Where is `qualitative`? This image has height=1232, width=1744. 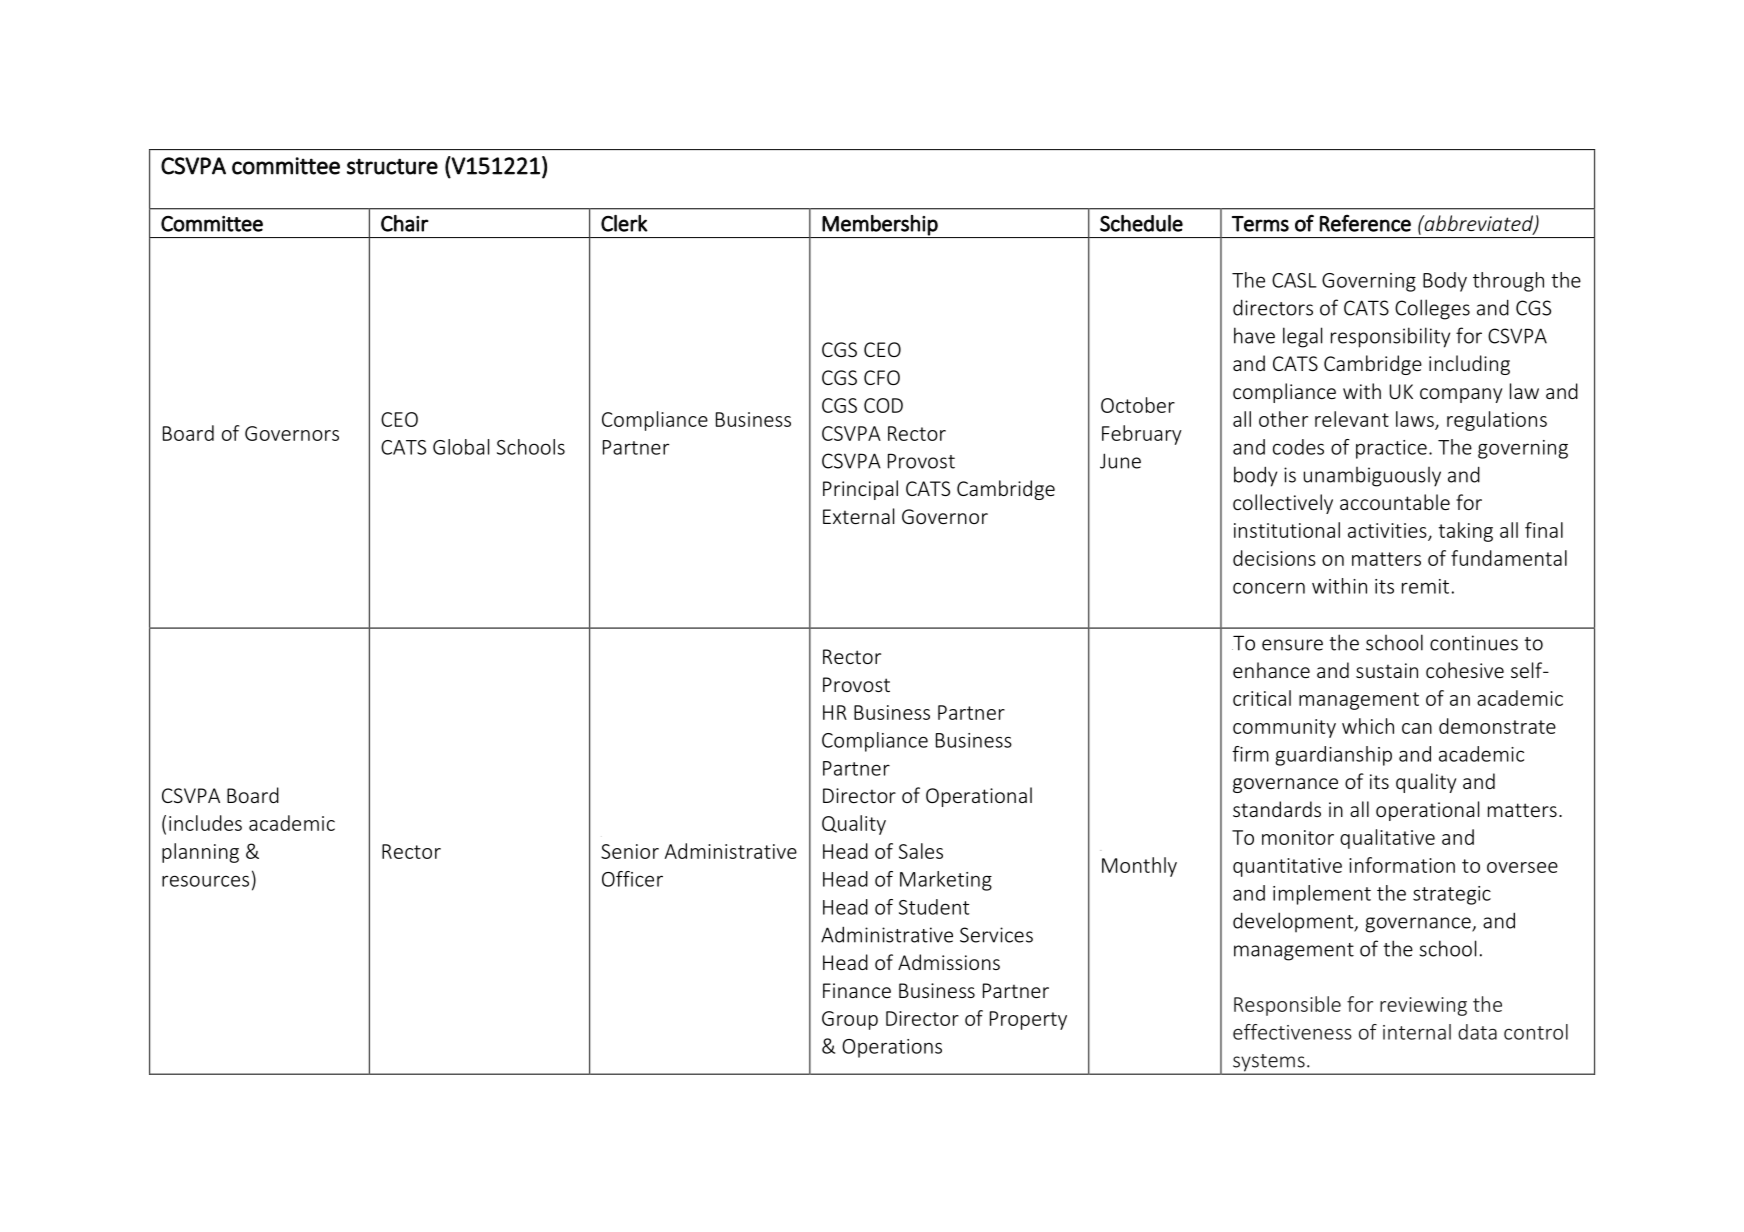 qualitative is located at coordinates (1387, 839).
